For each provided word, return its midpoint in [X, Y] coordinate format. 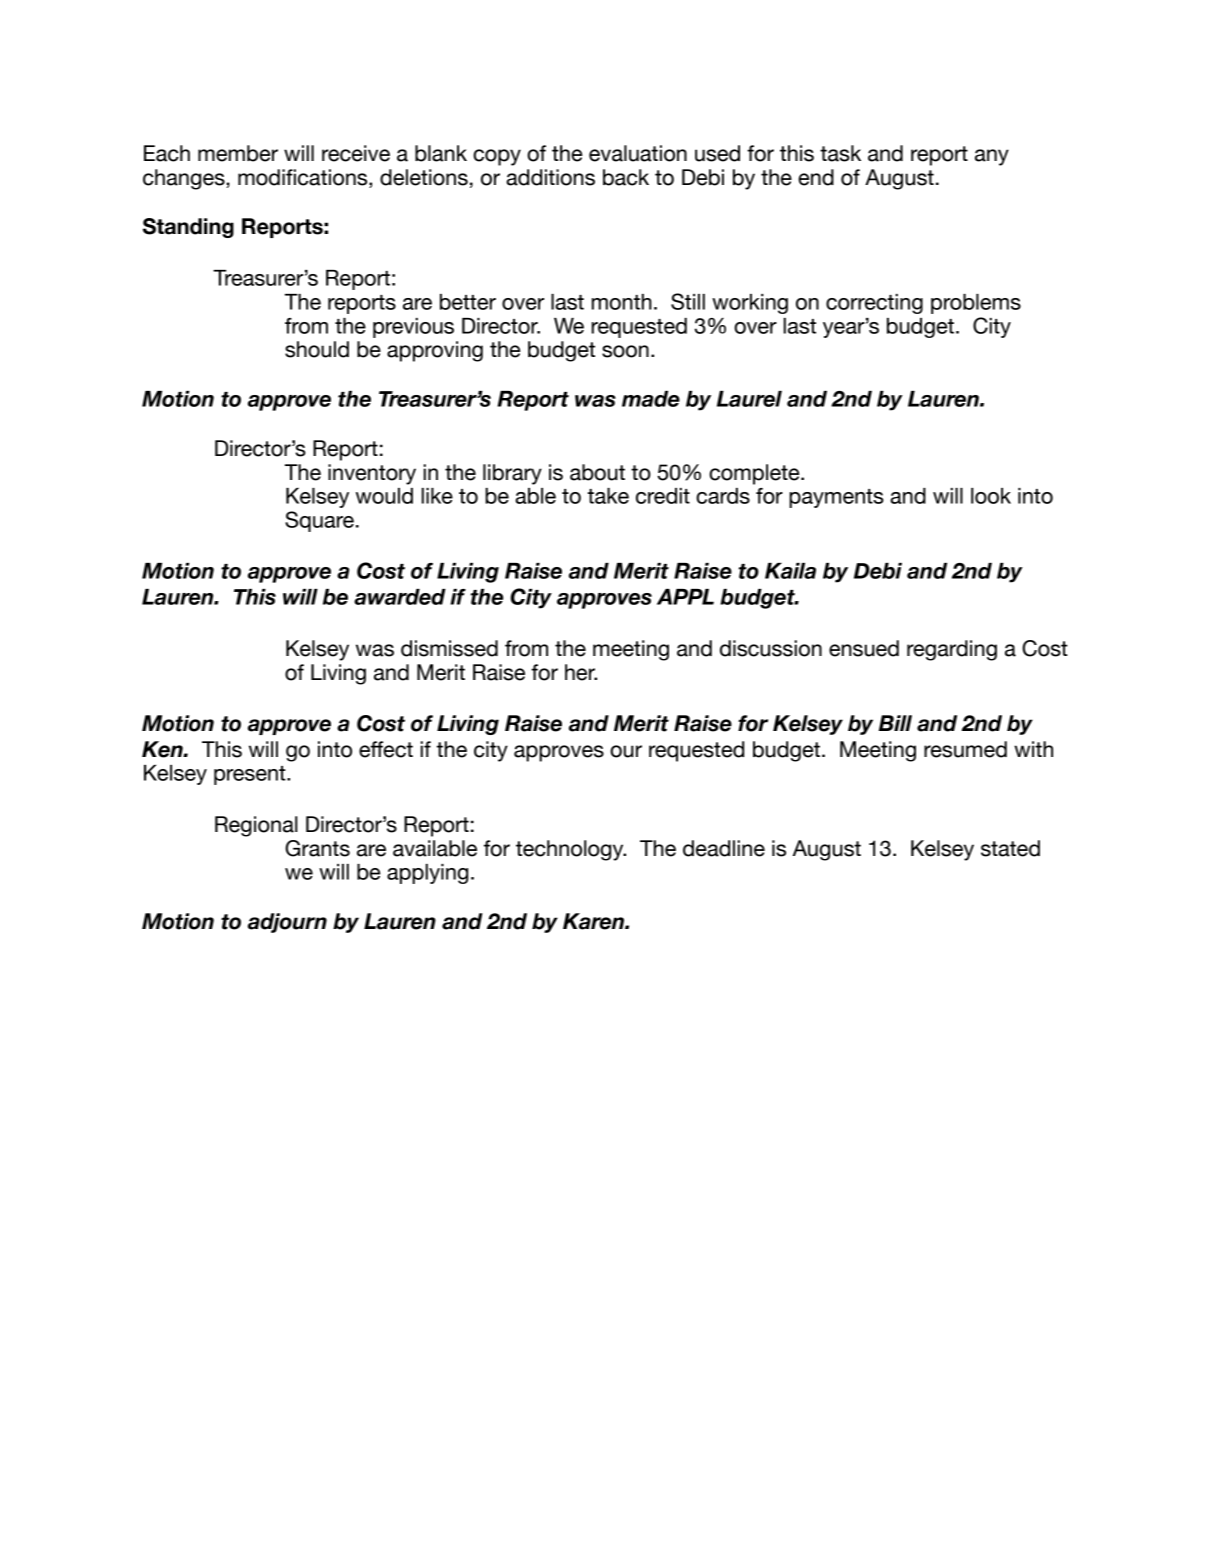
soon [625, 351]
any [992, 157]
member [238, 153]
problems [976, 304]
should [317, 349]
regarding [952, 650]
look [991, 496]
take [608, 496]
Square [319, 521]
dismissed [449, 648]
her [581, 672]
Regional [256, 826]
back [626, 177]
